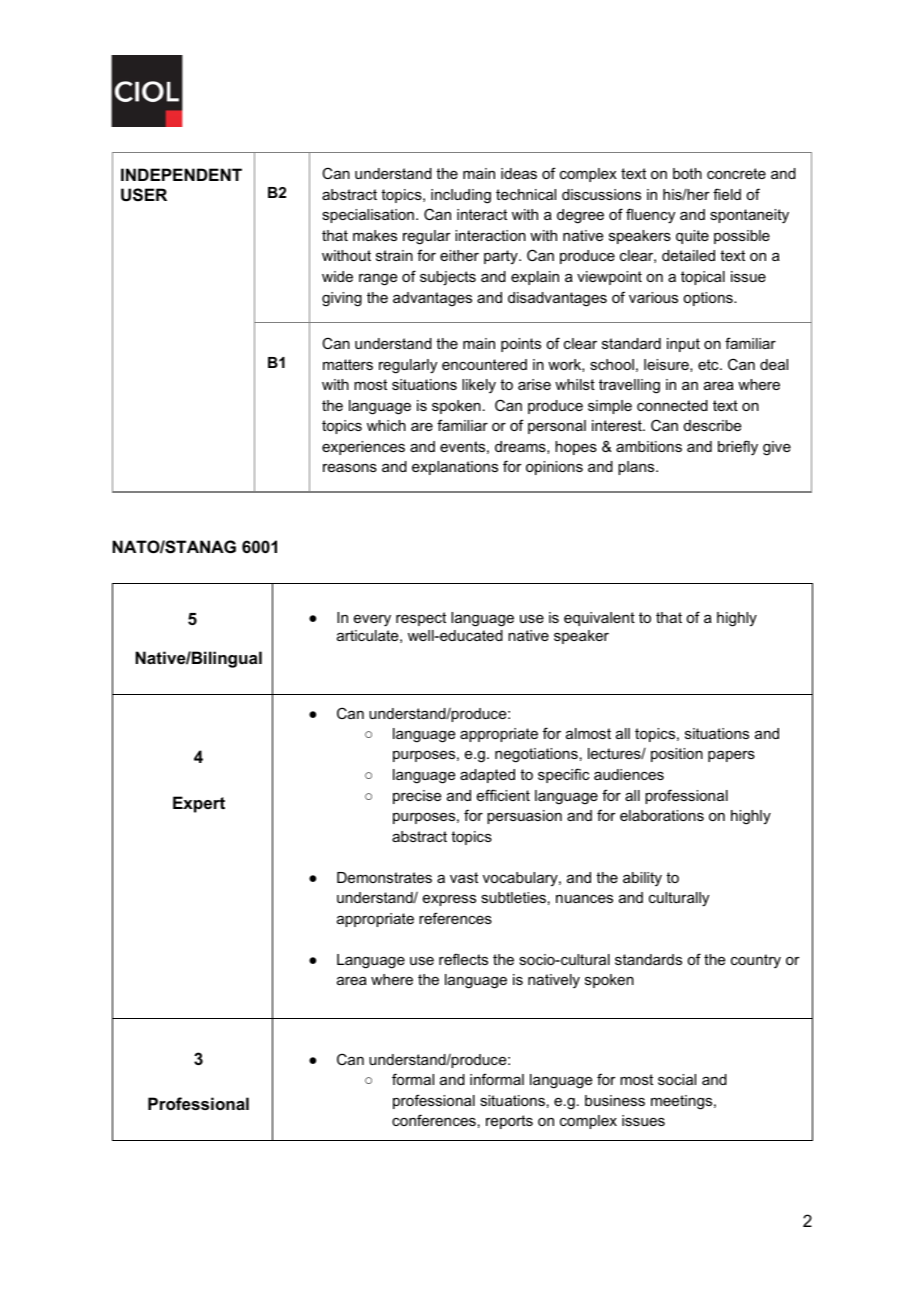 The height and width of the screenshot is (1307, 924). Describe the element at coordinates (199, 804) in the screenshot. I see `Expert` at that location.
